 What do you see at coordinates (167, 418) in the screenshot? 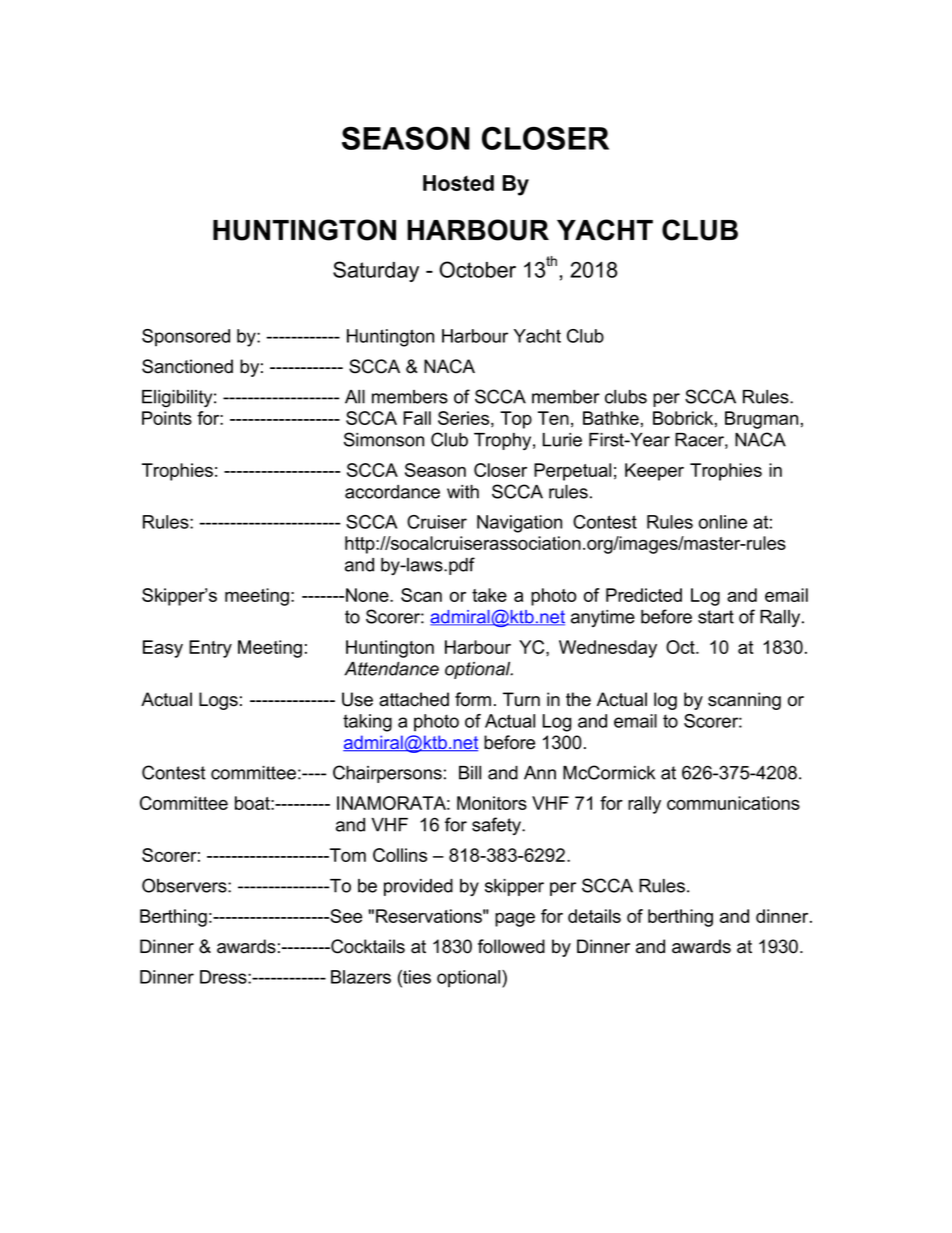
I see `Points` at bounding box center [167, 418].
